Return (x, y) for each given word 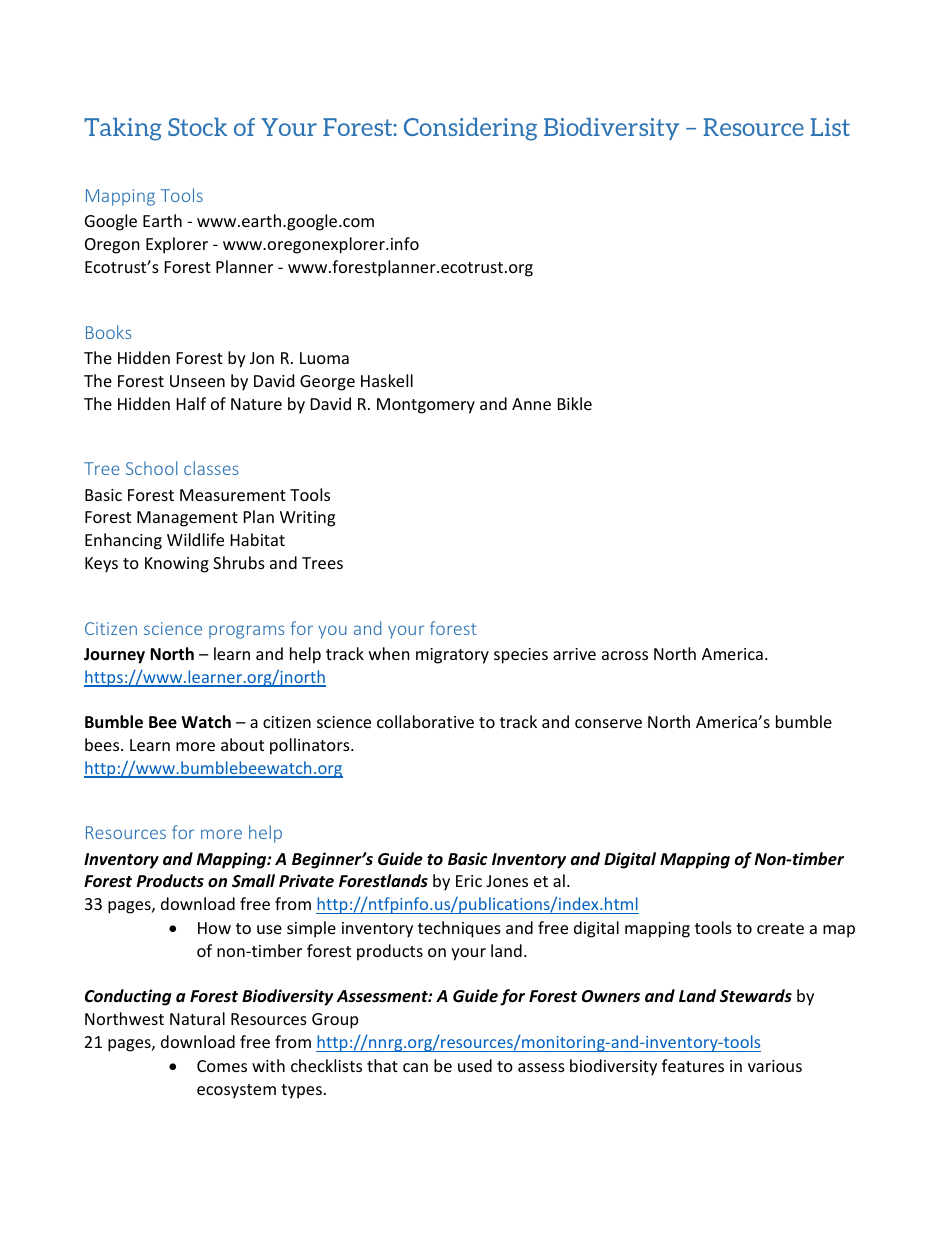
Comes (222, 1066)
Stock (197, 127)
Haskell (387, 380)
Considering (470, 129)
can (415, 1067)
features (693, 1065)
